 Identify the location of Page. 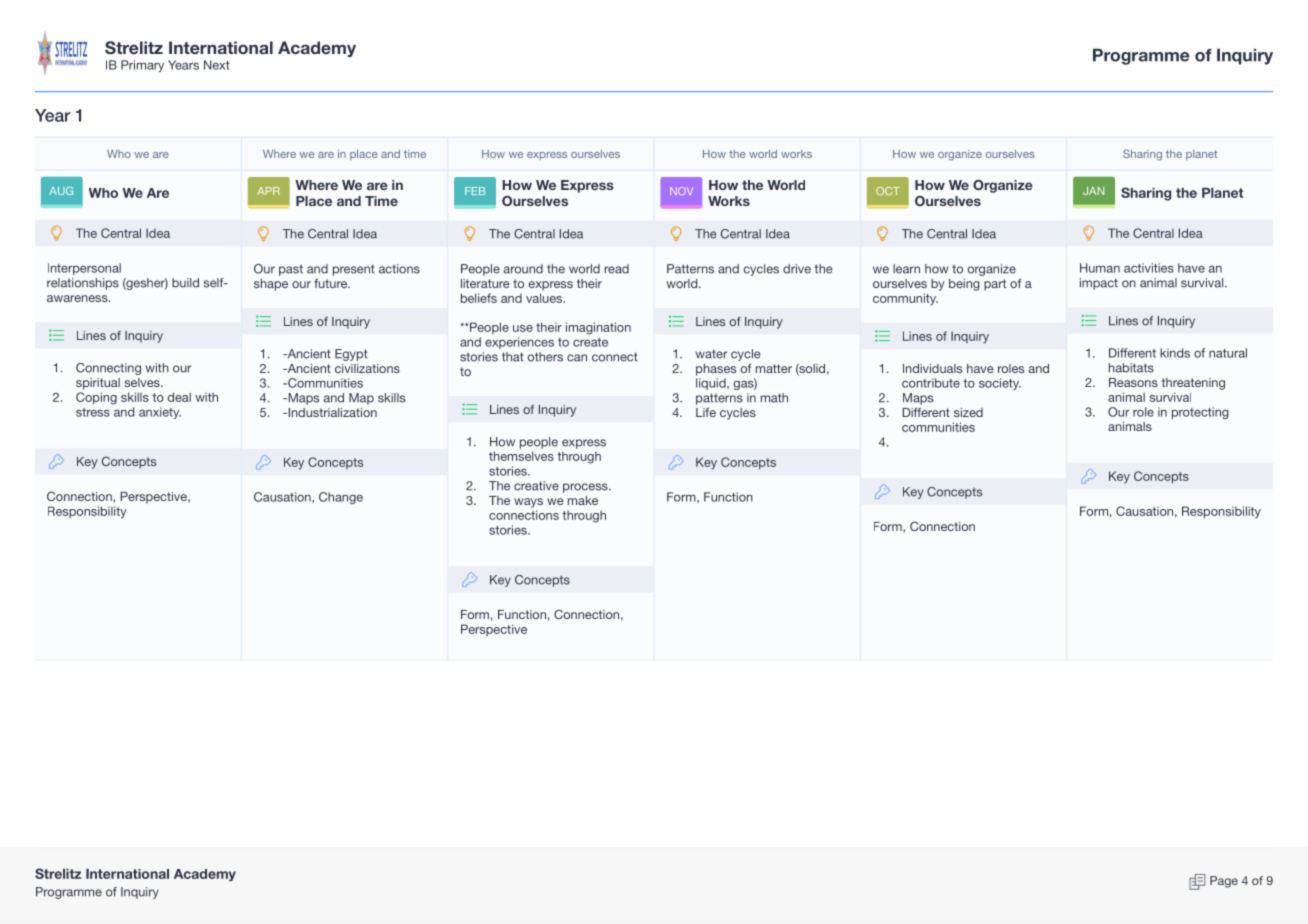
(1224, 882).
